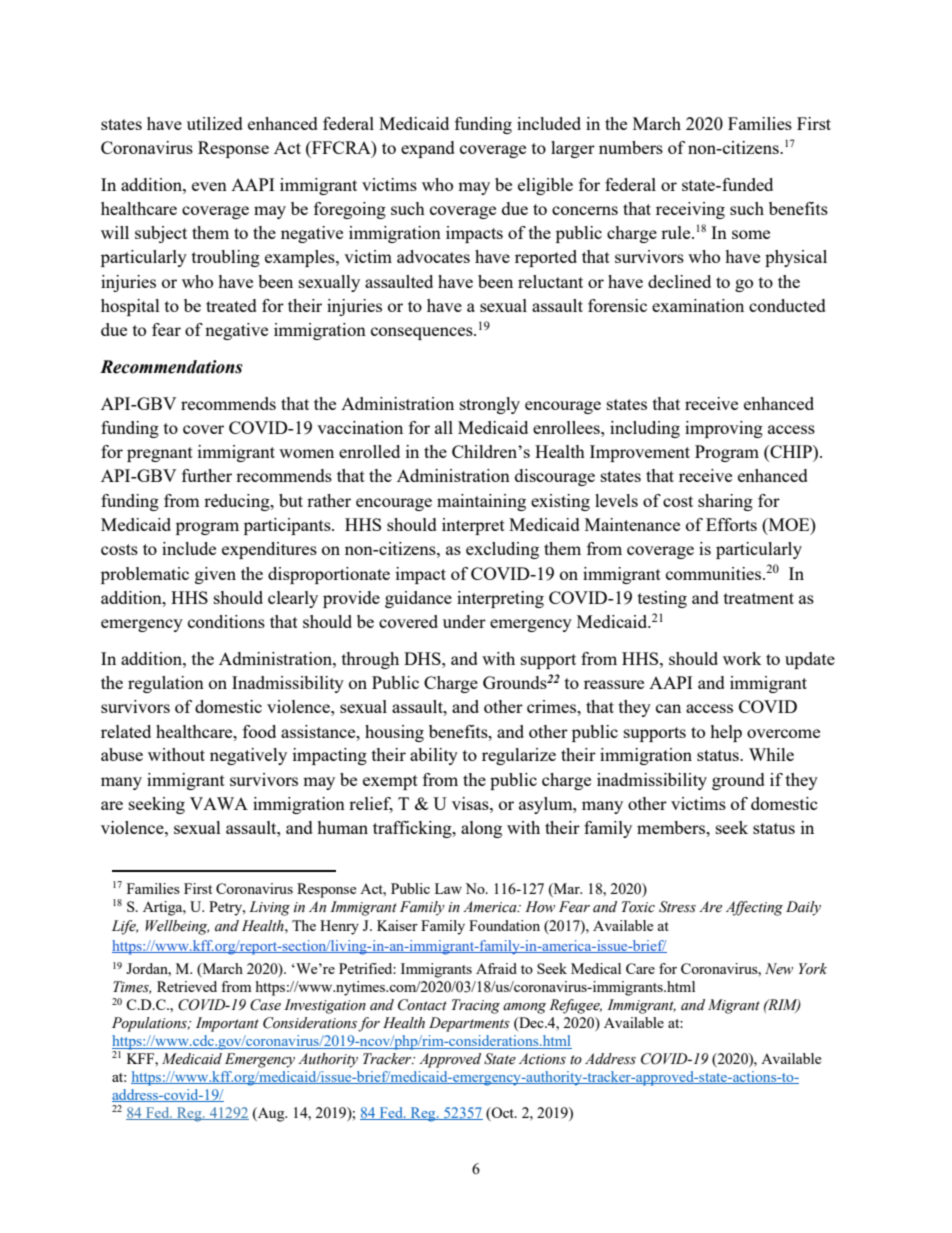 The image size is (952, 1233). I want to click on utilized, so click(215, 123).
